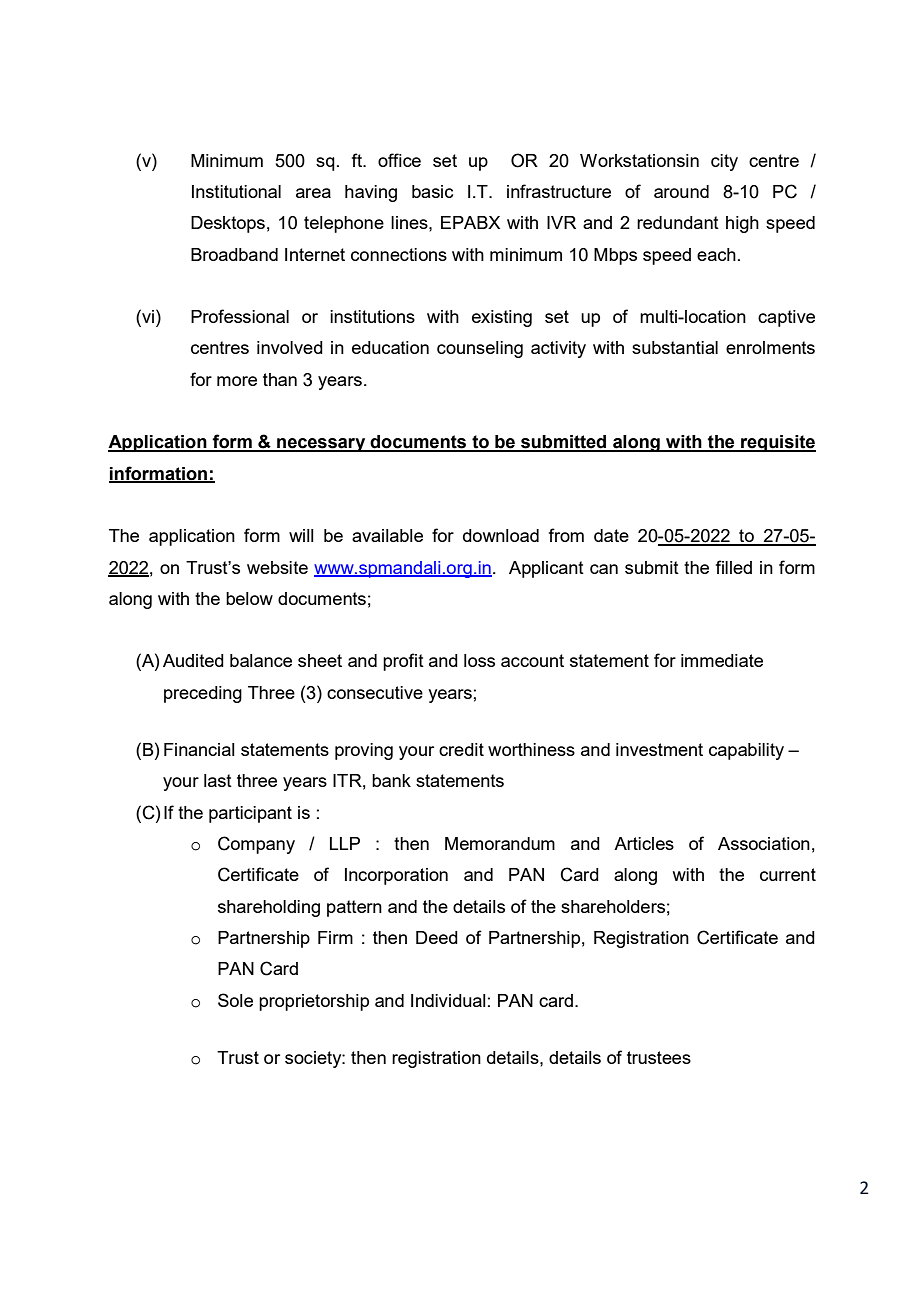  Describe the element at coordinates (724, 162) in the screenshot. I see `city` at that location.
